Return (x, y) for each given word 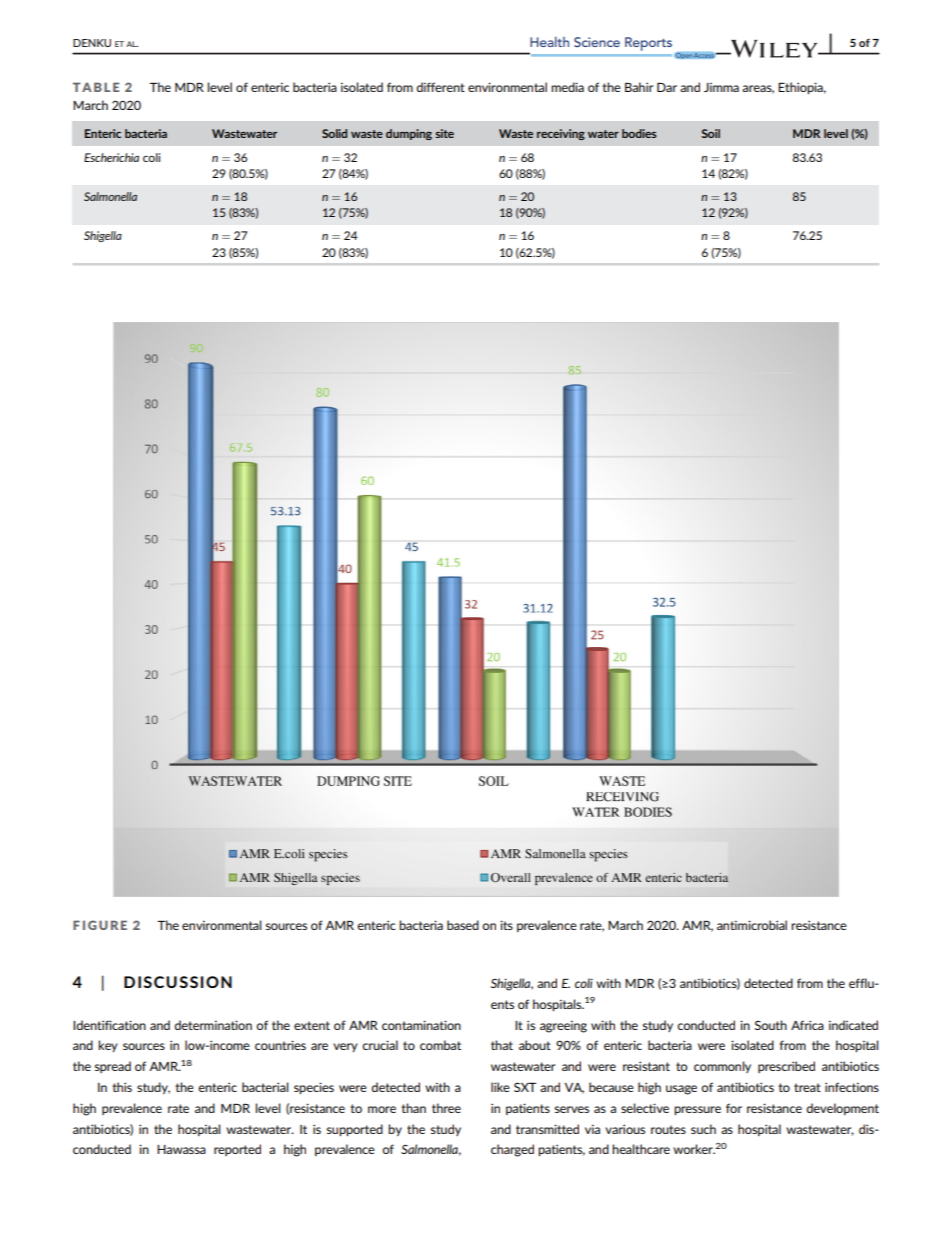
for (734, 1108)
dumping (409, 134)
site (444, 133)
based (463, 925)
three (446, 1108)
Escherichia (111, 157)
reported (237, 1150)
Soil (711, 133)
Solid (334, 133)
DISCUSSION (178, 982)
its (506, 925)
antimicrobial (752, 925)
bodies (639, 133)
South (771, 1025)
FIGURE (100, 925)
